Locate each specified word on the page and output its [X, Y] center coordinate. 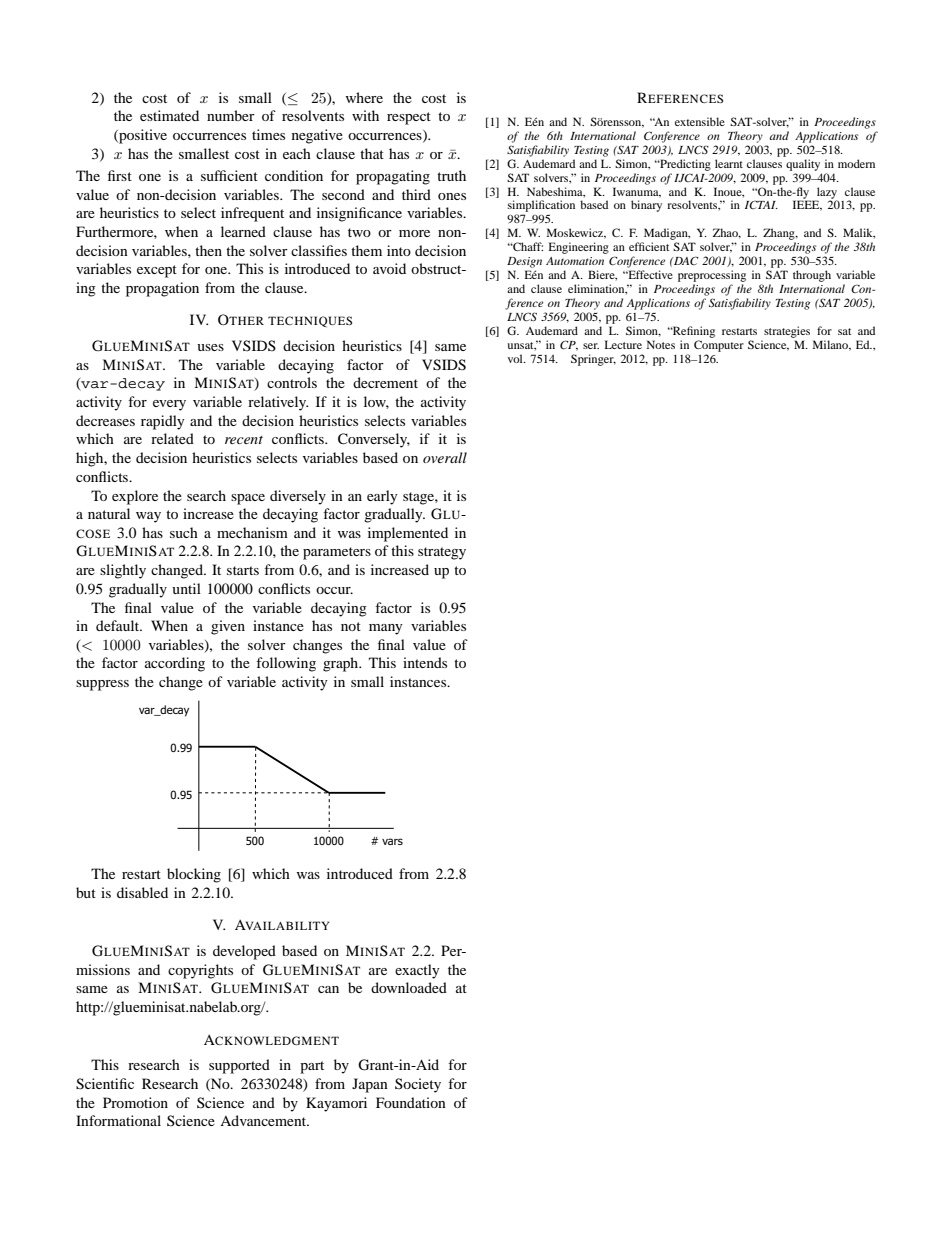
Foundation [411, 1102]
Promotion [135, 1102]
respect [409, 118]
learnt [729, 163]
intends [425, 662]
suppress [102, 685]
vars [392, 841]
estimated [169, 115]
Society [418, 1085]
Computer [719, 346]
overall [445, 457]
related [172, 438]
